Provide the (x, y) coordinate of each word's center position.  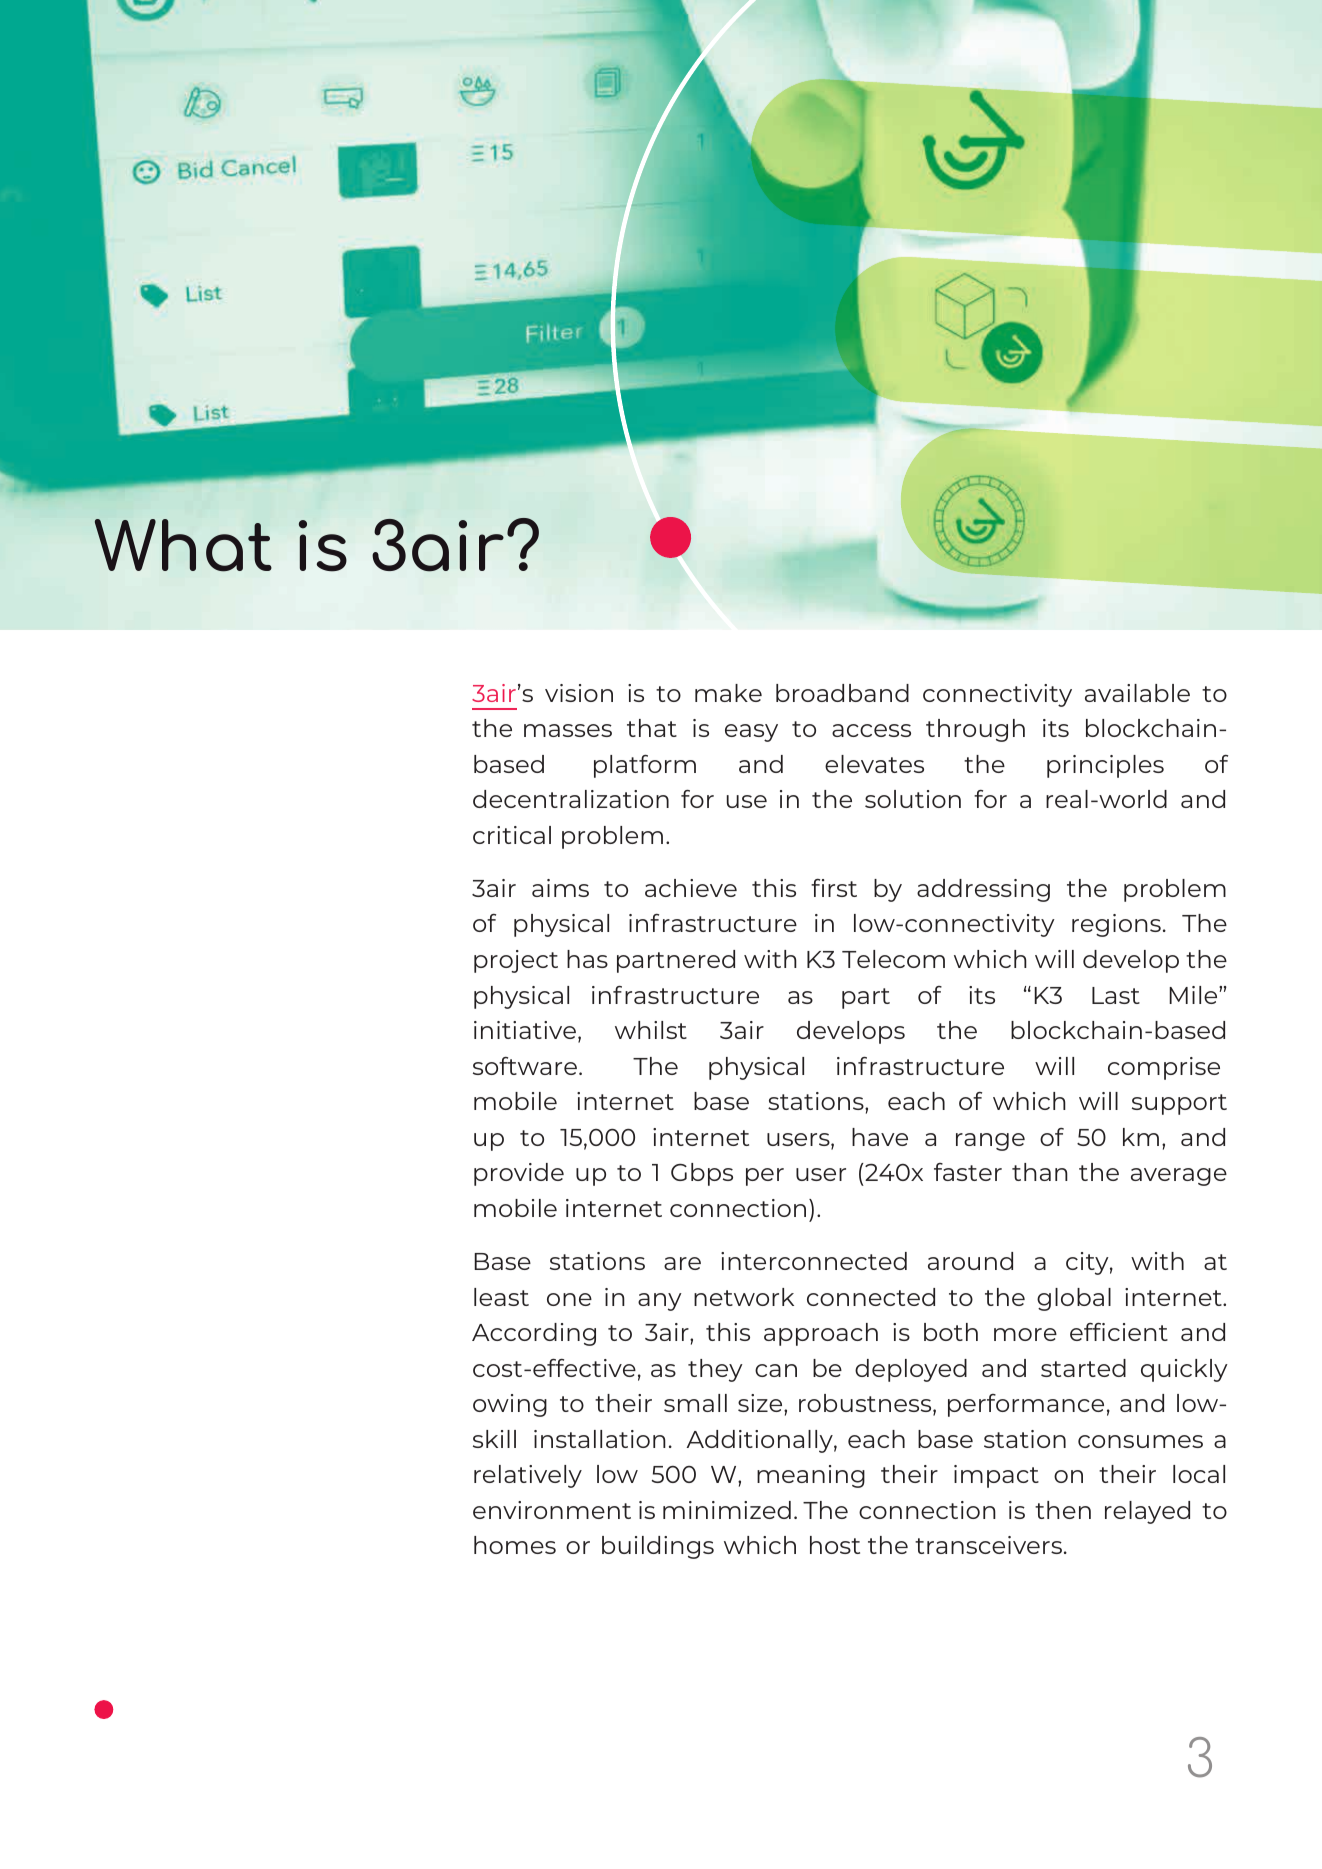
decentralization (571, 799)
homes (515, 1545)
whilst (651, 1030)
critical (512, 835)
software (525, 1066)
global (1074, 1299)
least (501, 1297)
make (728, 693)
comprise (1164, 1068)
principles (1105, 766)
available (1137, 693)
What (183, 545)
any (660, 1302)
